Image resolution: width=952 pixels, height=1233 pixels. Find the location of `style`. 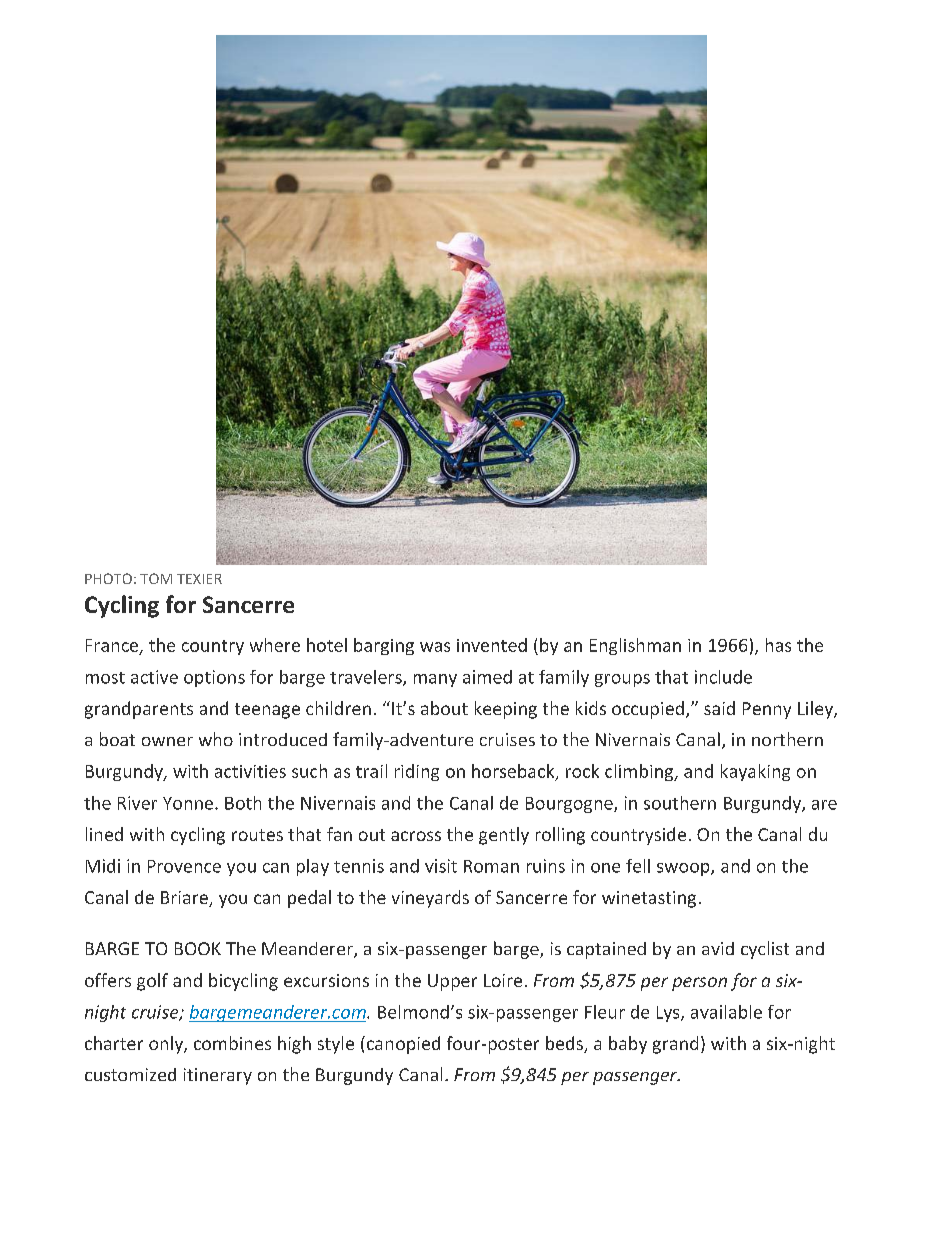

style is located at coordinates (336, 1045).
